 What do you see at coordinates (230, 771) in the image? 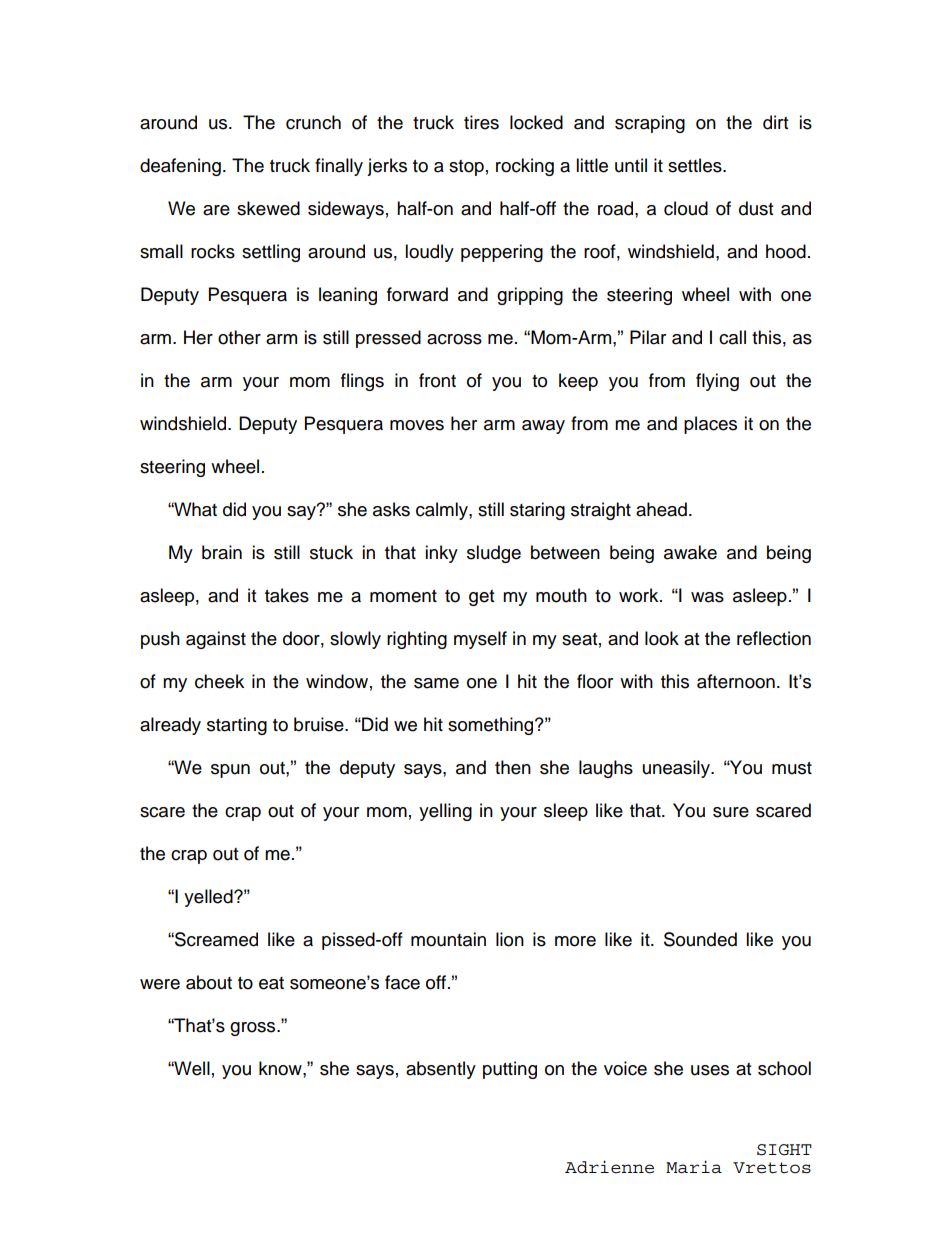
I see `spun` at bounding box center [230, 771].
